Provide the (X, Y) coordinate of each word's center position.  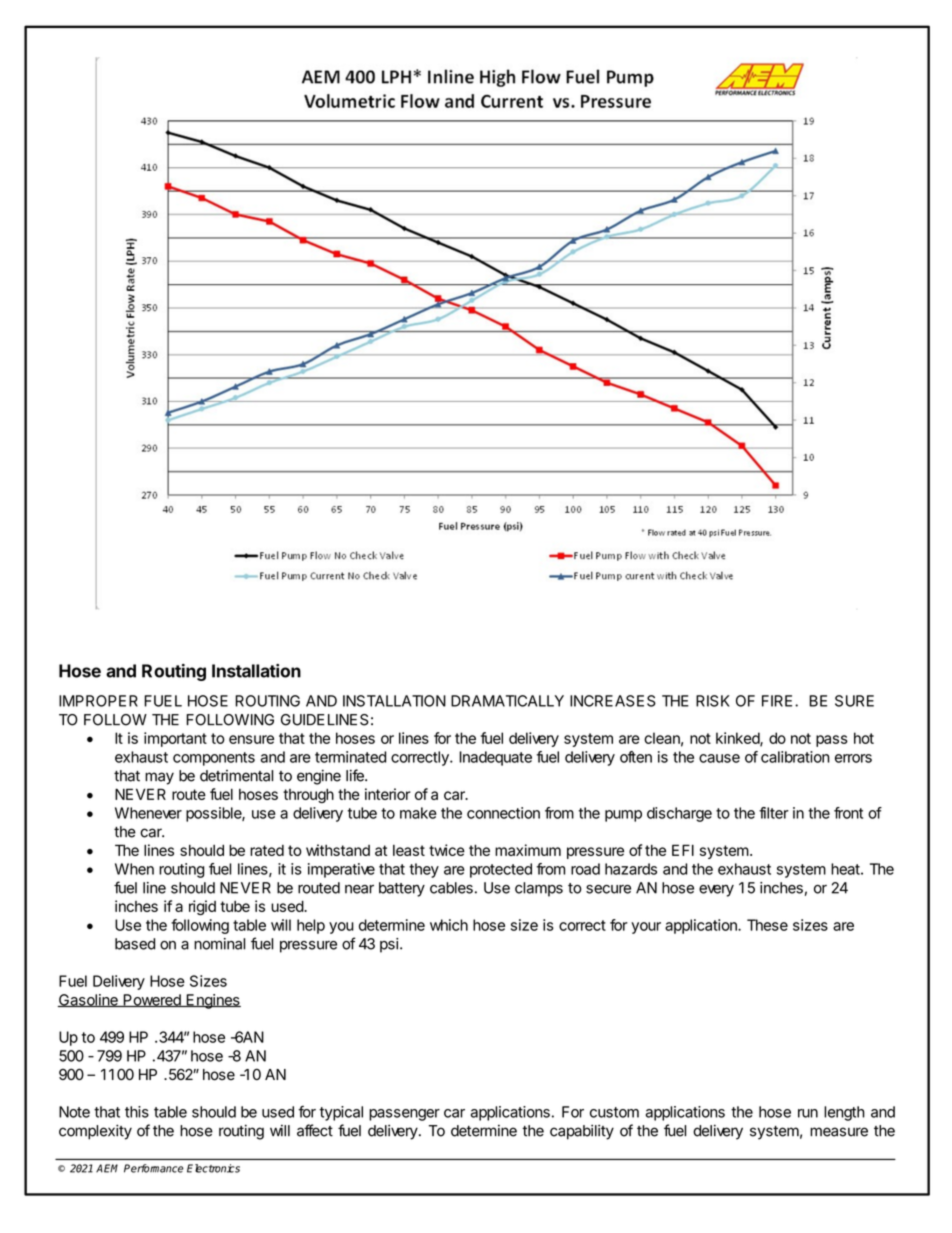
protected (501, 870)
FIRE (777, 701)
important (175, 739)
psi (389, 945)
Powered (152, 1000)
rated (267, 850)
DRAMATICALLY (507, 701)
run (808, 1113)
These (767, 925)
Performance (154, 1168)
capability (582, 1132)
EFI (683, 850)
